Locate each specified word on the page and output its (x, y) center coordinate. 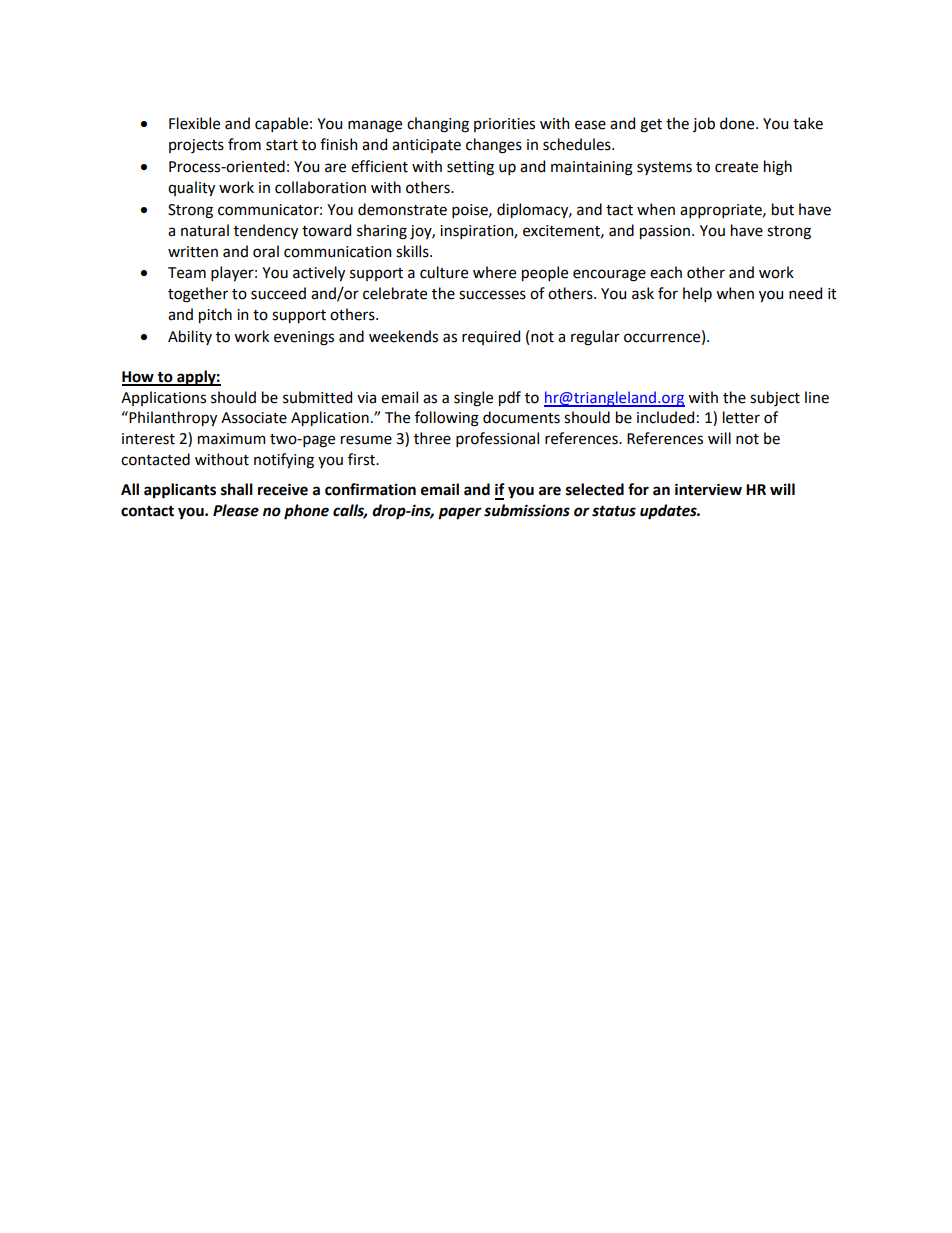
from (244, 144)
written (193, 252)
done (738, 123)
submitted (317, 397)
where (494, 272)
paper (460, 513)
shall (237, 489)
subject (775, 398)
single (473, 399)
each (666, 272)
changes (494, 146)
